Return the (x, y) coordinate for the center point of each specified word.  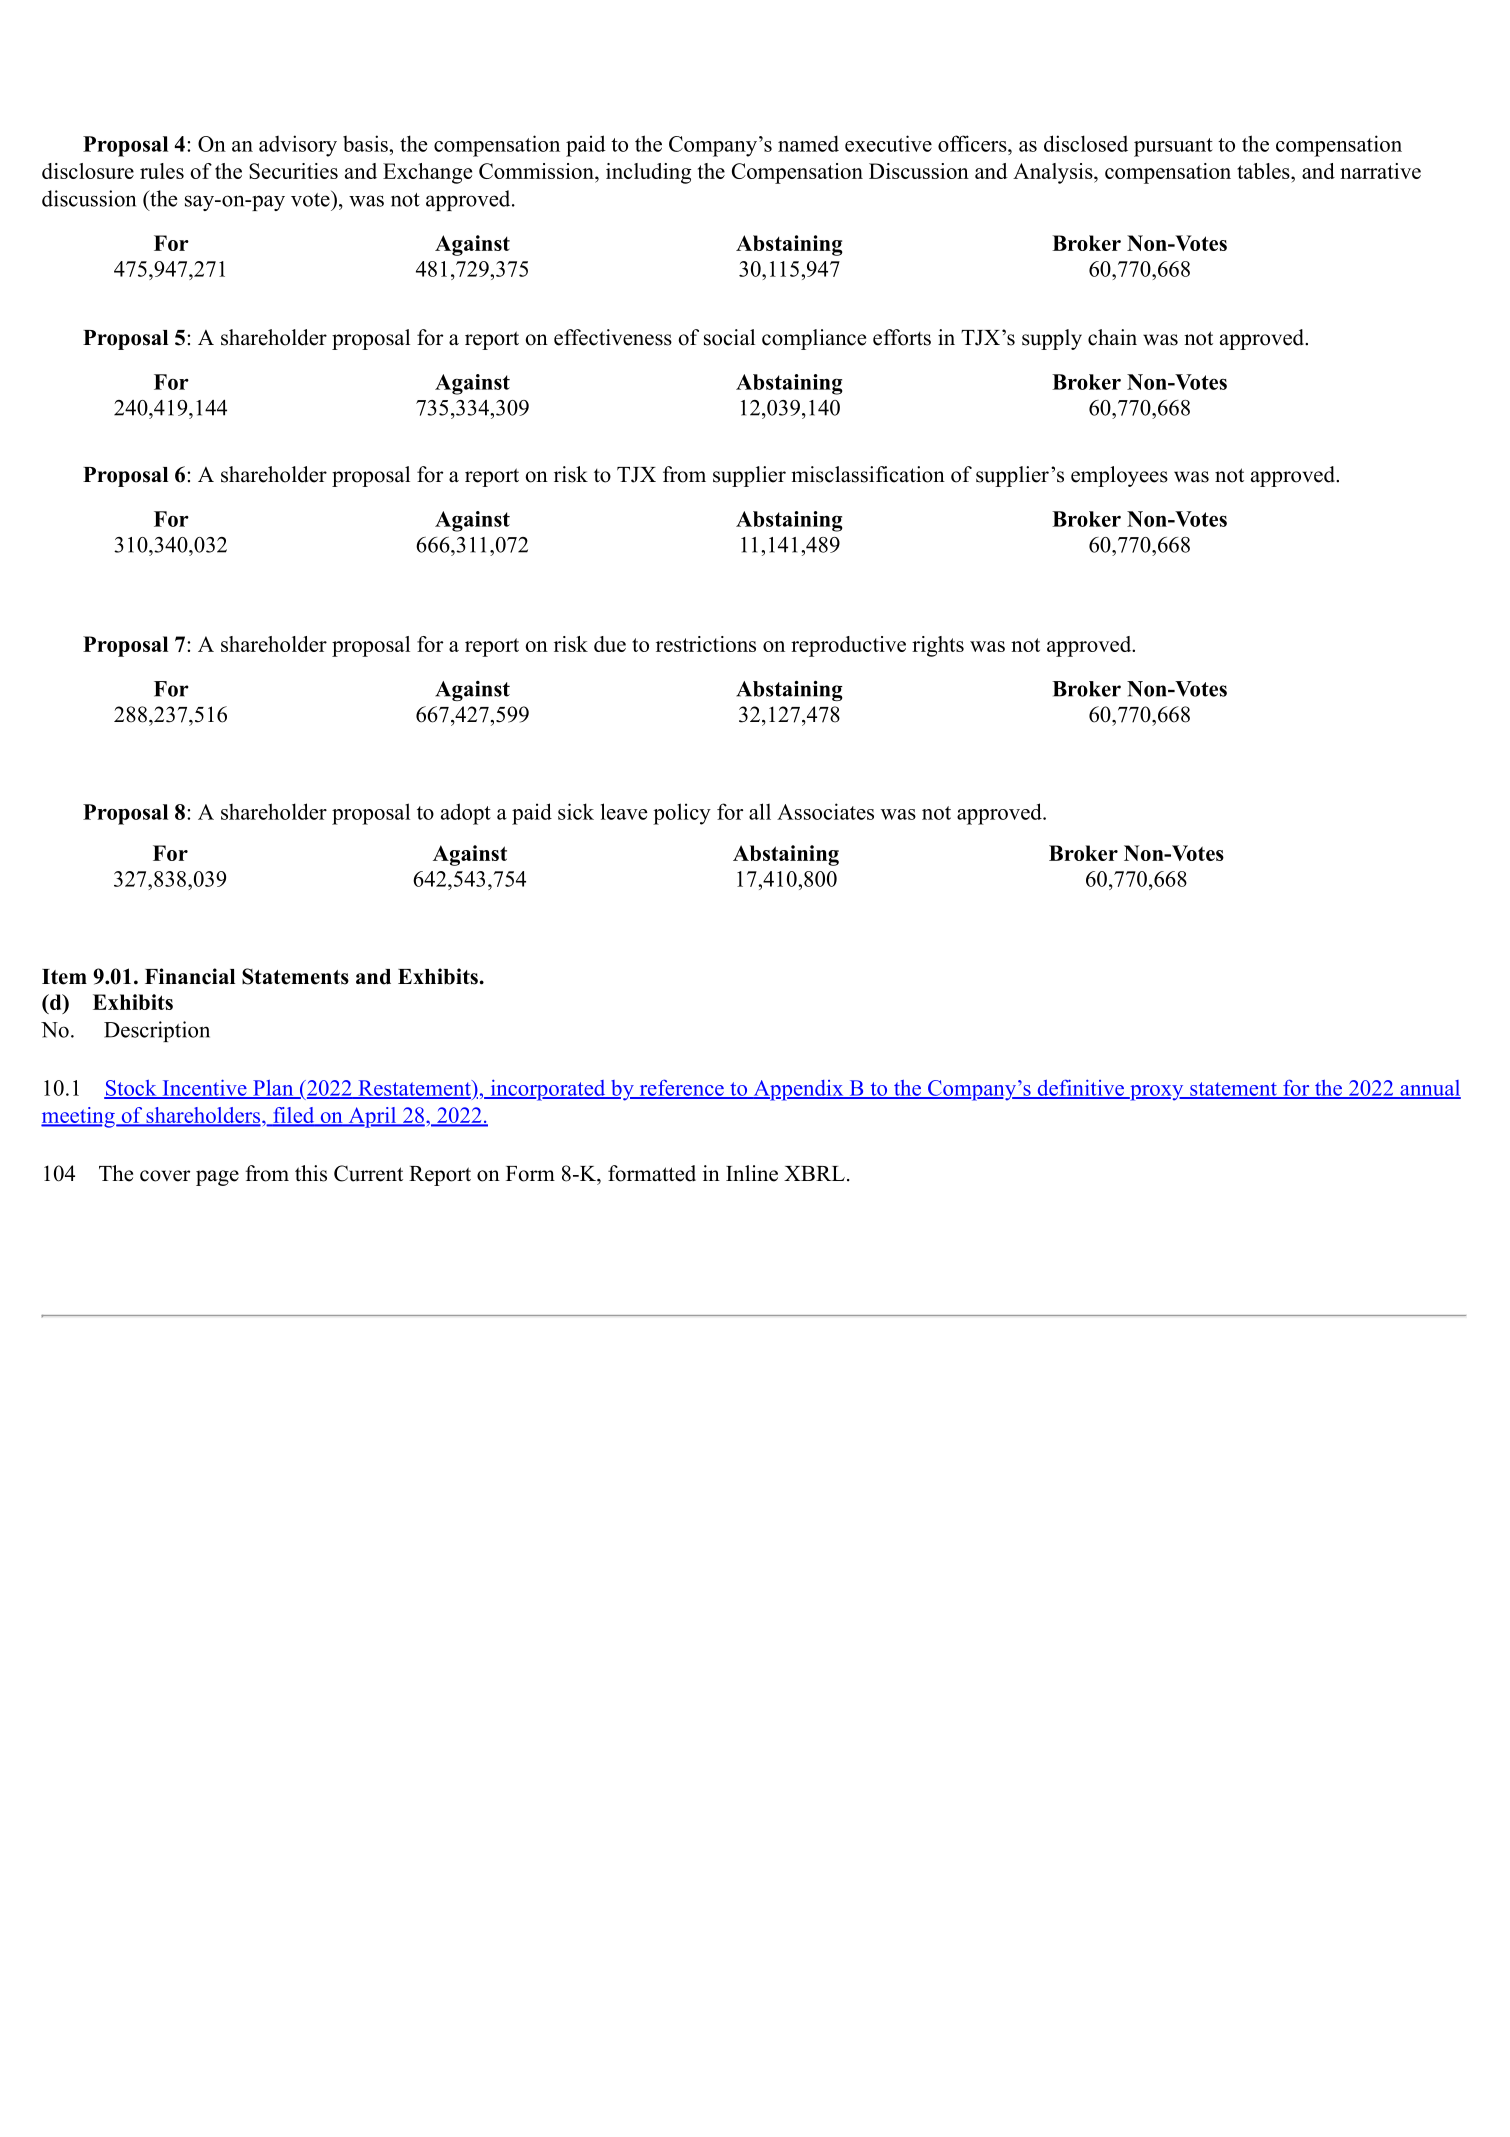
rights (938, 646)
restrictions (706, 644)
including (649, 173)
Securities (293, 171)
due (610, 644)
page (217, 1178)
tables (1264, 171)
